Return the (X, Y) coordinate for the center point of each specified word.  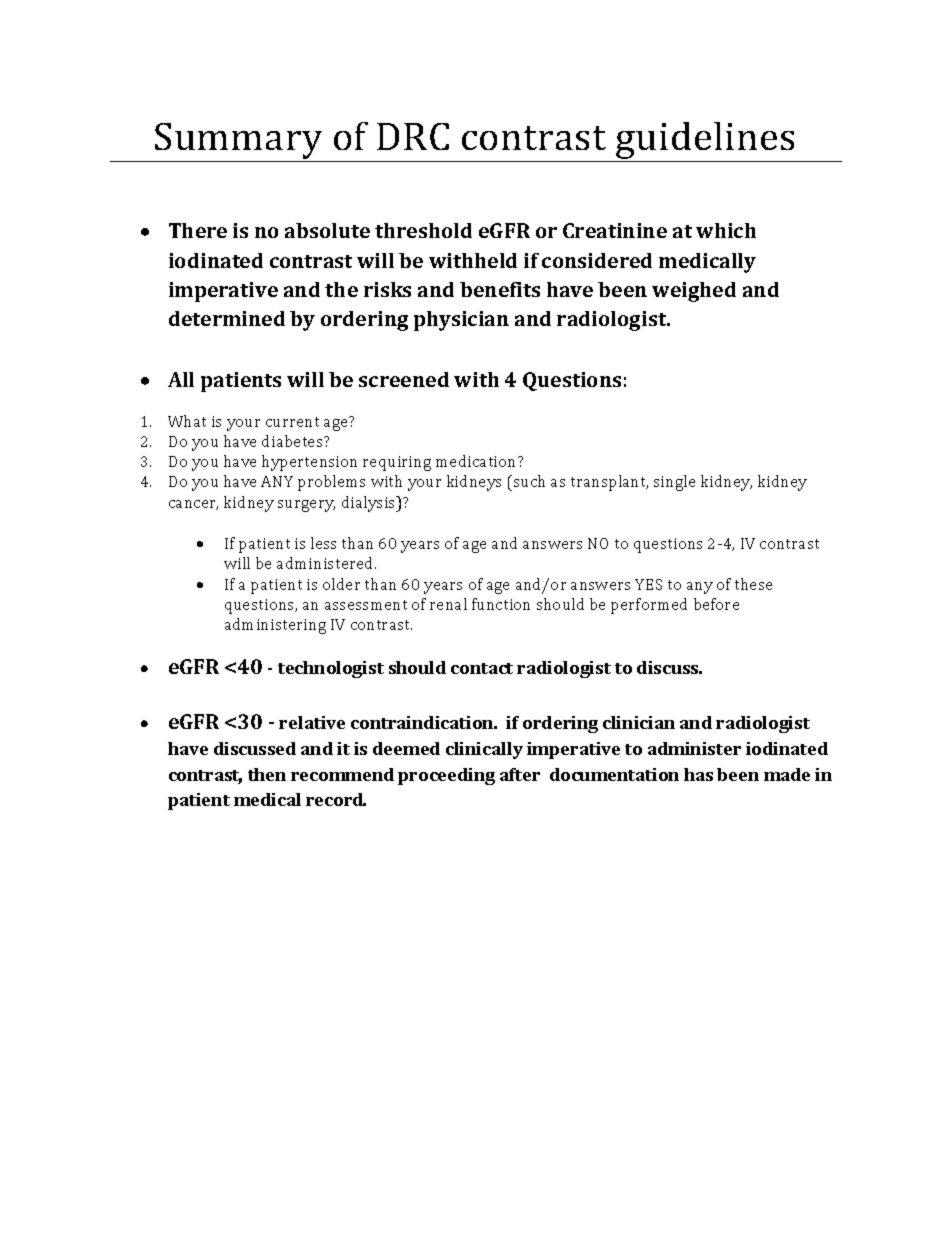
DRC (413, 136)
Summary (239, 142)
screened (404, 379)
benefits (500, 289)
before (716, 604)
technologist (331, 669)
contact (482, 668)
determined (227, 318)
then (267, 774)
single (674, 483)
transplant (609, 483)
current (292, 422)
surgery (306, 506)
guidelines (705, 142)
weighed (694, 292)
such (529, 481)
